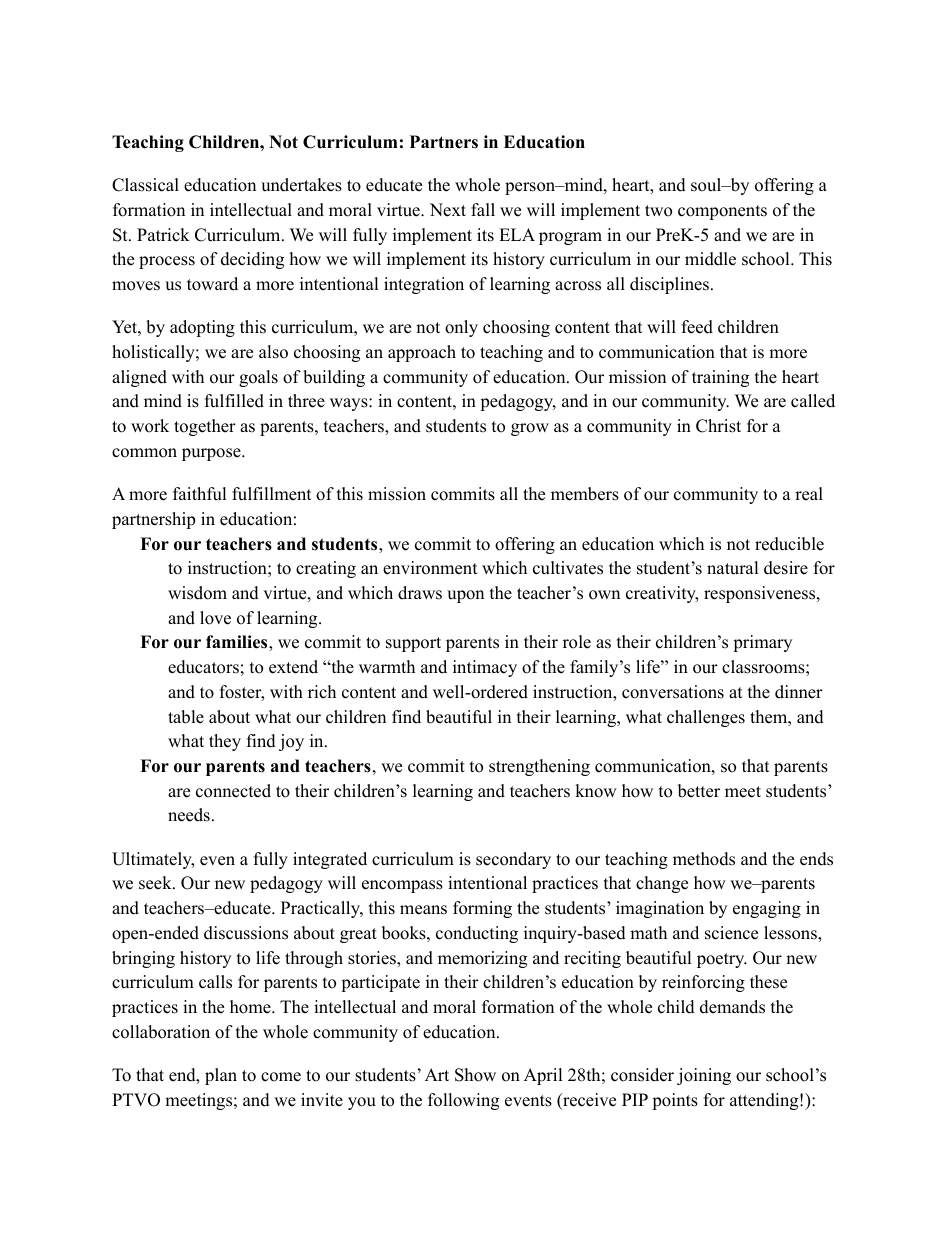 The image size is (952, 1233). Describe the element at coordinates (163, 235) in the image. I see `Patrick` at that location.
